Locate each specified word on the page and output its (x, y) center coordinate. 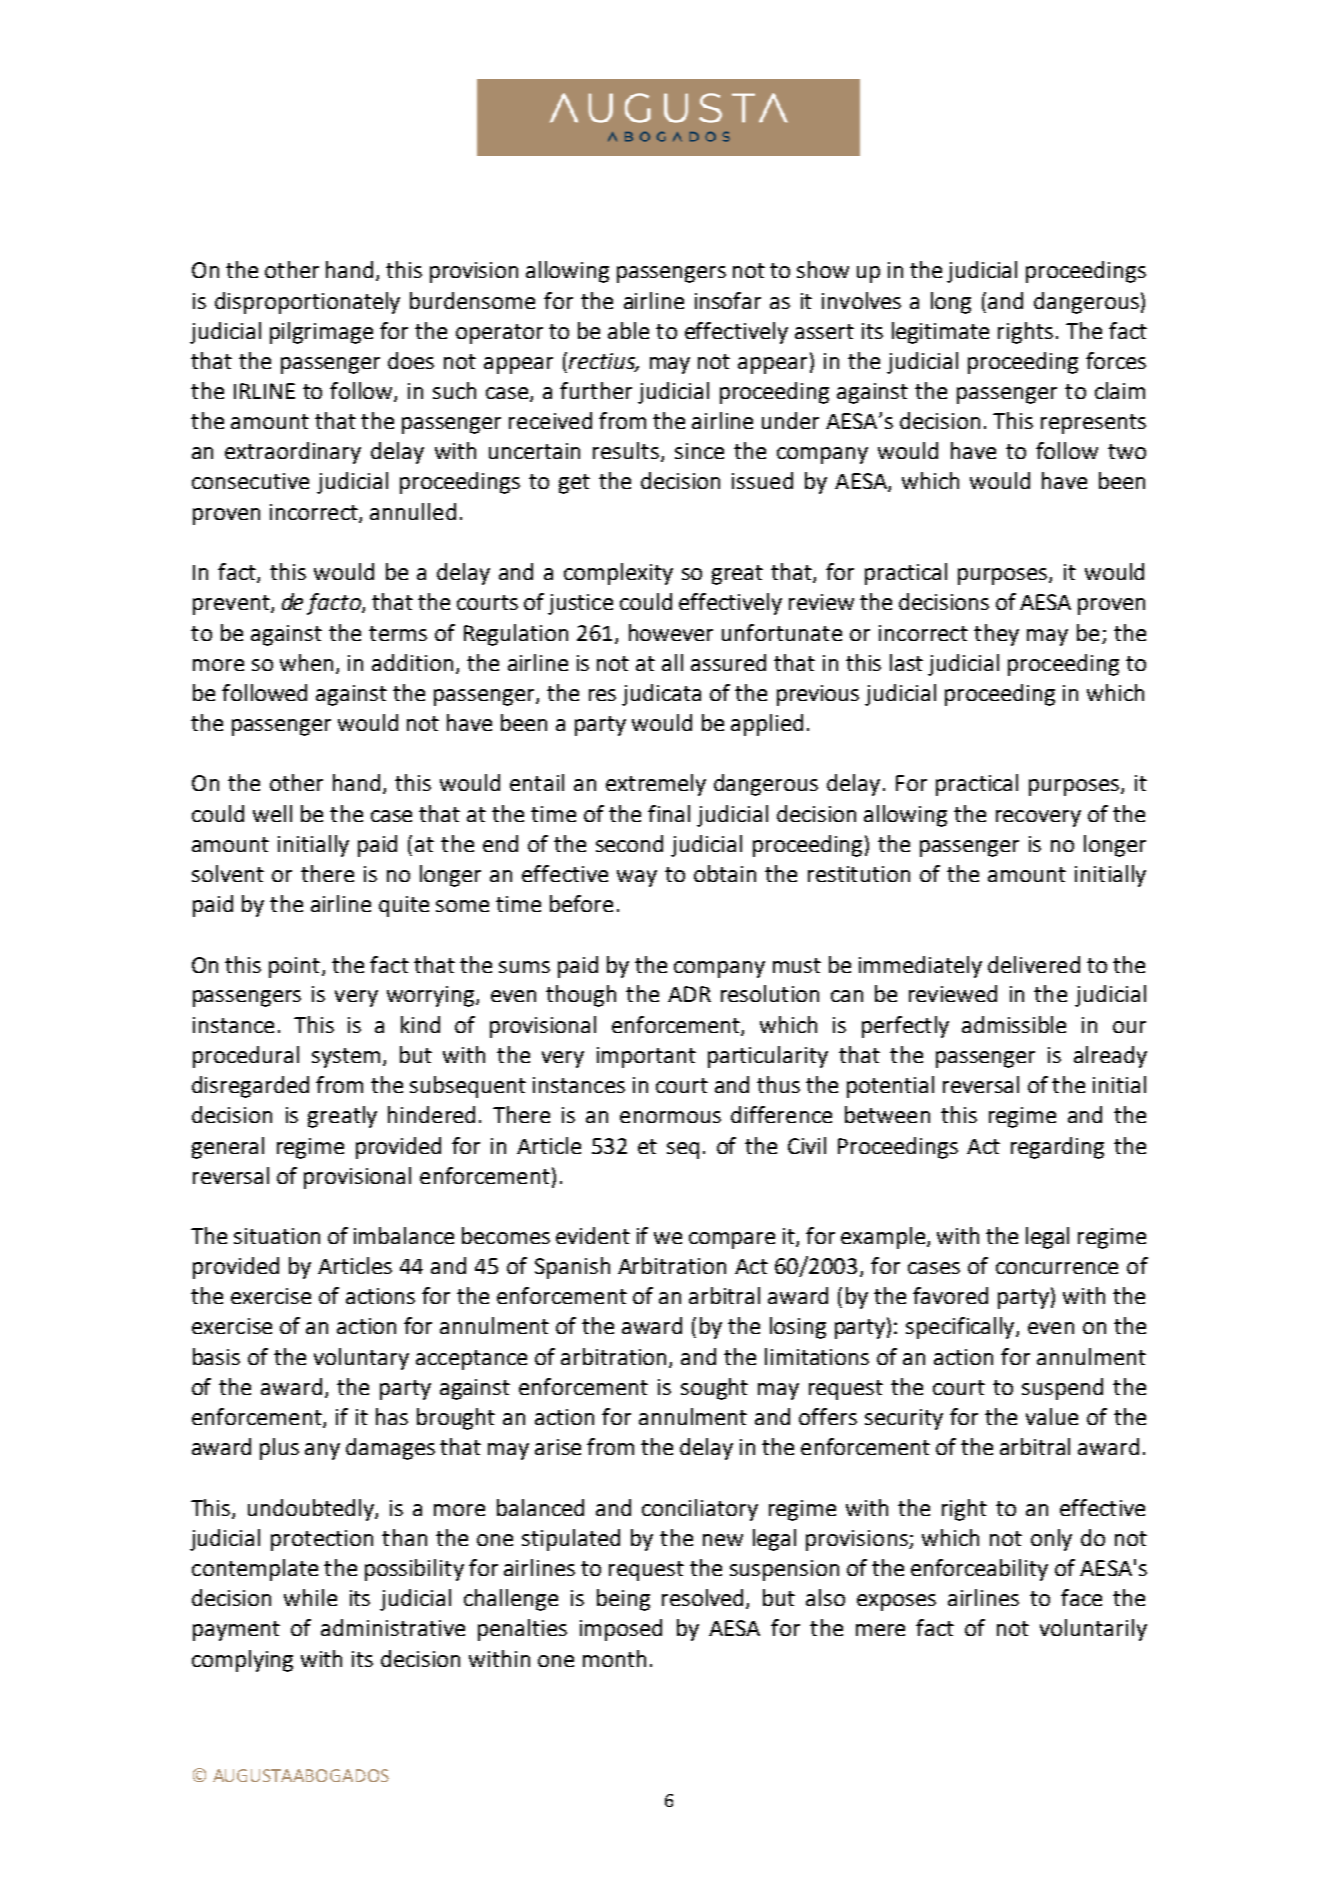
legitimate (940, 333)
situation (277, 1236)
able (628, 330)
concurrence (1057, 1268)
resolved (704, 1599)
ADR (689, 994)
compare (732, 1240)
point (294, 967)
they (996, 635)
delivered (1034, 964)
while (310, 1597)
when (306, 662)
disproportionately (307, 303)
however (671, 632)
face (1081, 1597)
